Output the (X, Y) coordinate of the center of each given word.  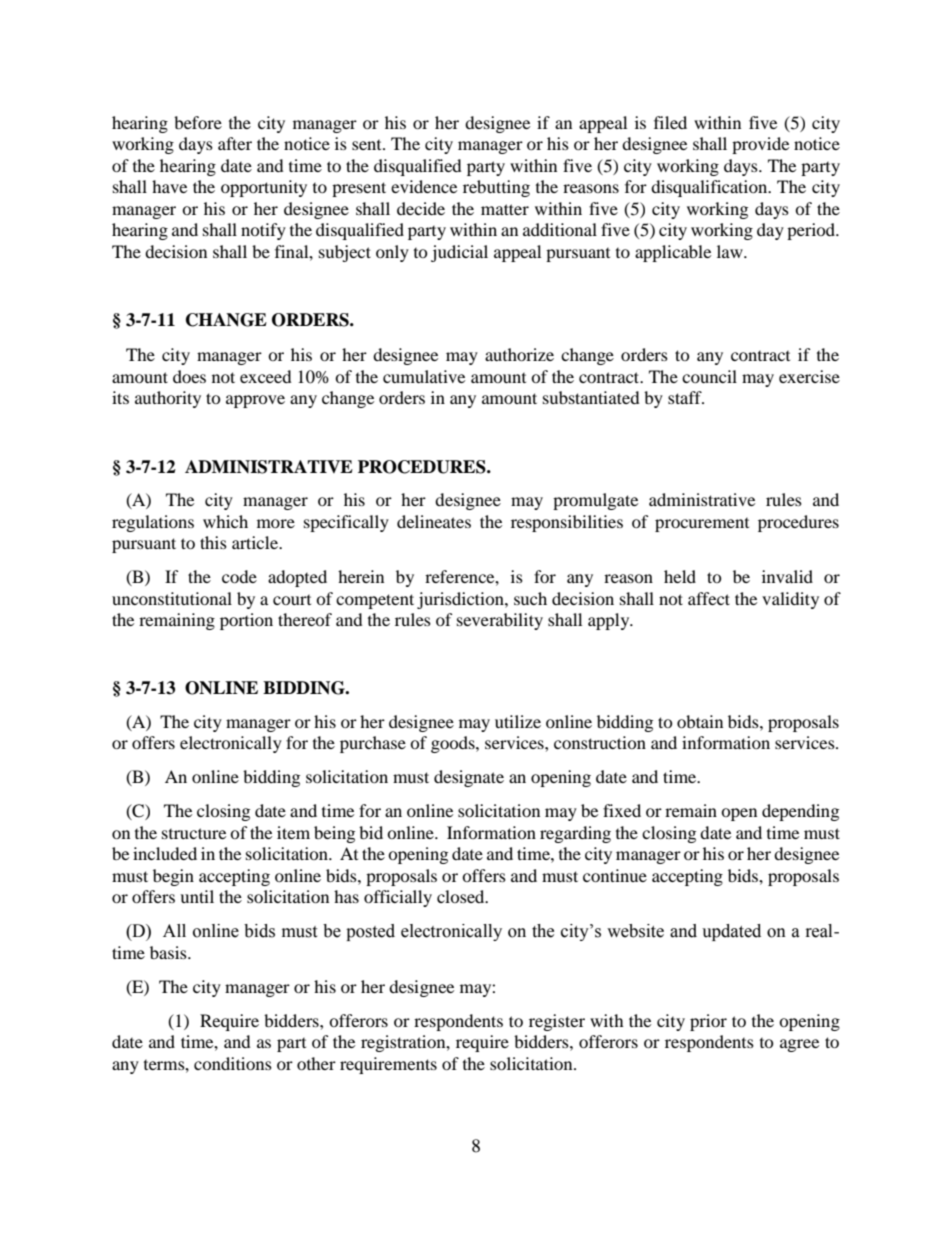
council (709, 376)
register (557, 1022)
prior (708, 1022)
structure (194, 833)
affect (709, 598)
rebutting (496, 188)
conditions (233, 1063)
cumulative (424, 376)
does (189, 376)
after (235, 143)
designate (469, 778)
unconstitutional (172, 598)
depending (800, 812)
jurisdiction (461, 600)
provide (760, 145)
